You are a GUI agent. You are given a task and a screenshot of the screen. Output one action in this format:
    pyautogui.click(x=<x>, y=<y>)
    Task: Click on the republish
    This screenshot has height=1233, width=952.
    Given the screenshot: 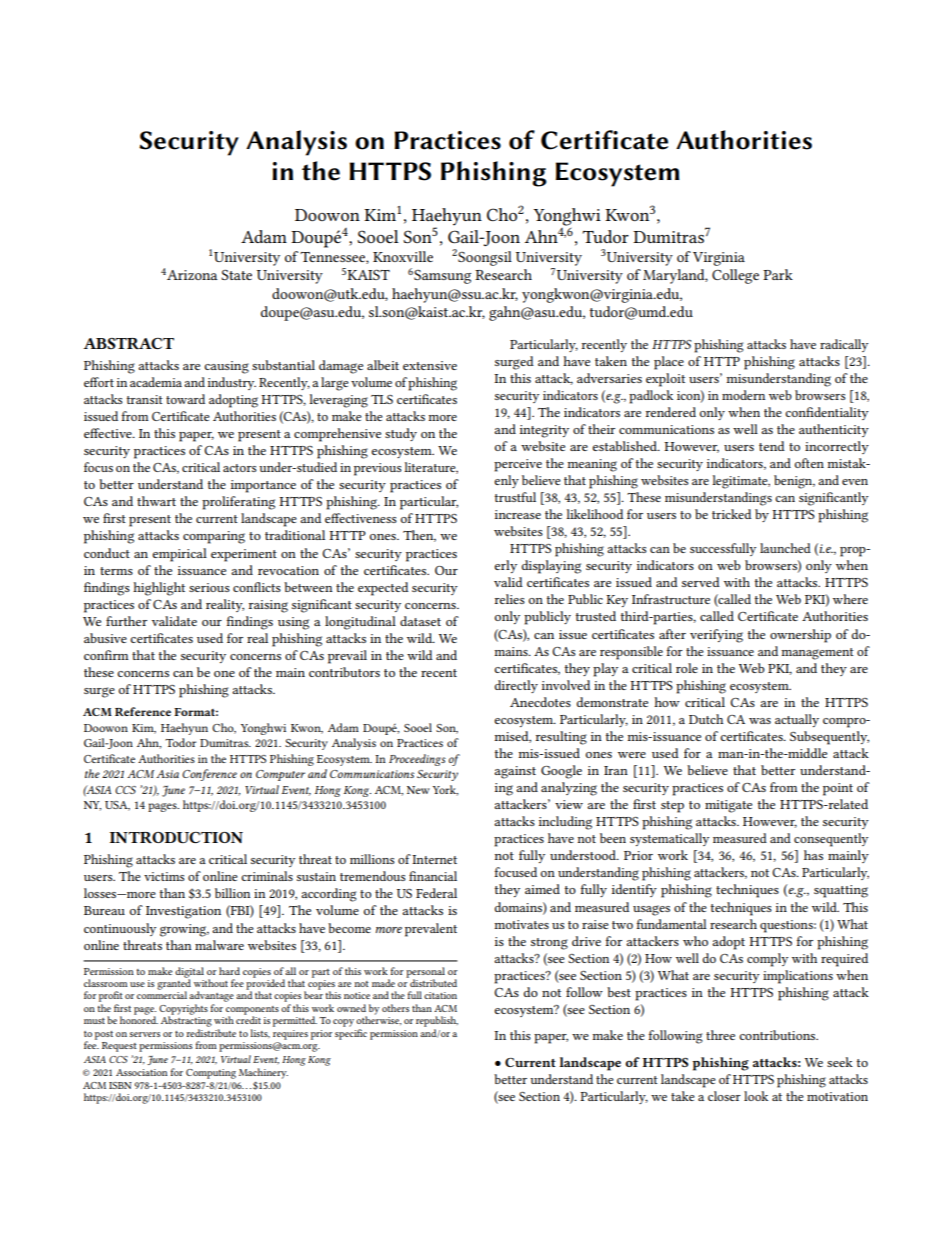 What is the action you would take?
    pyautogui.click(x=437, y=1021)
